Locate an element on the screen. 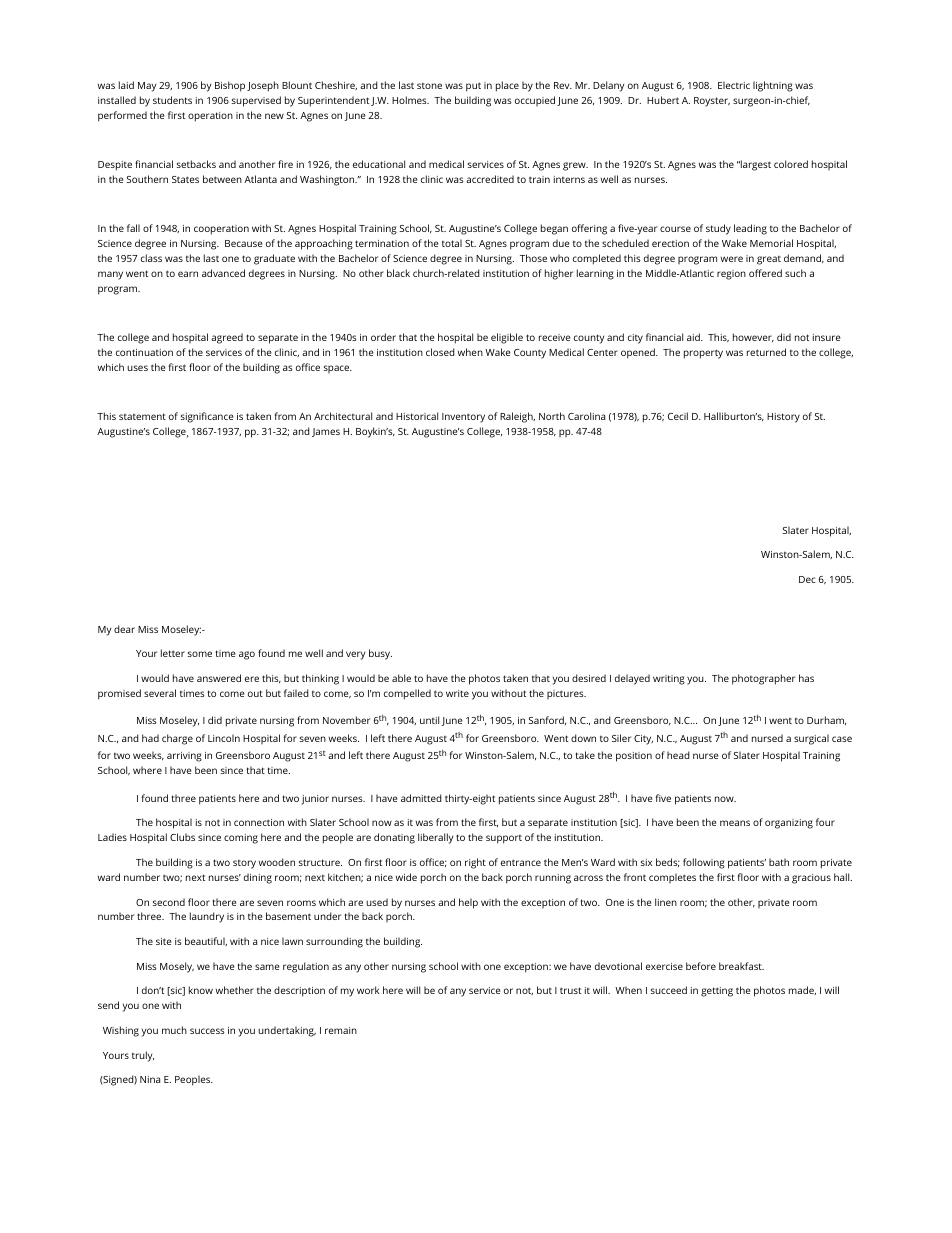  put is located at coordinates (473, 87).
